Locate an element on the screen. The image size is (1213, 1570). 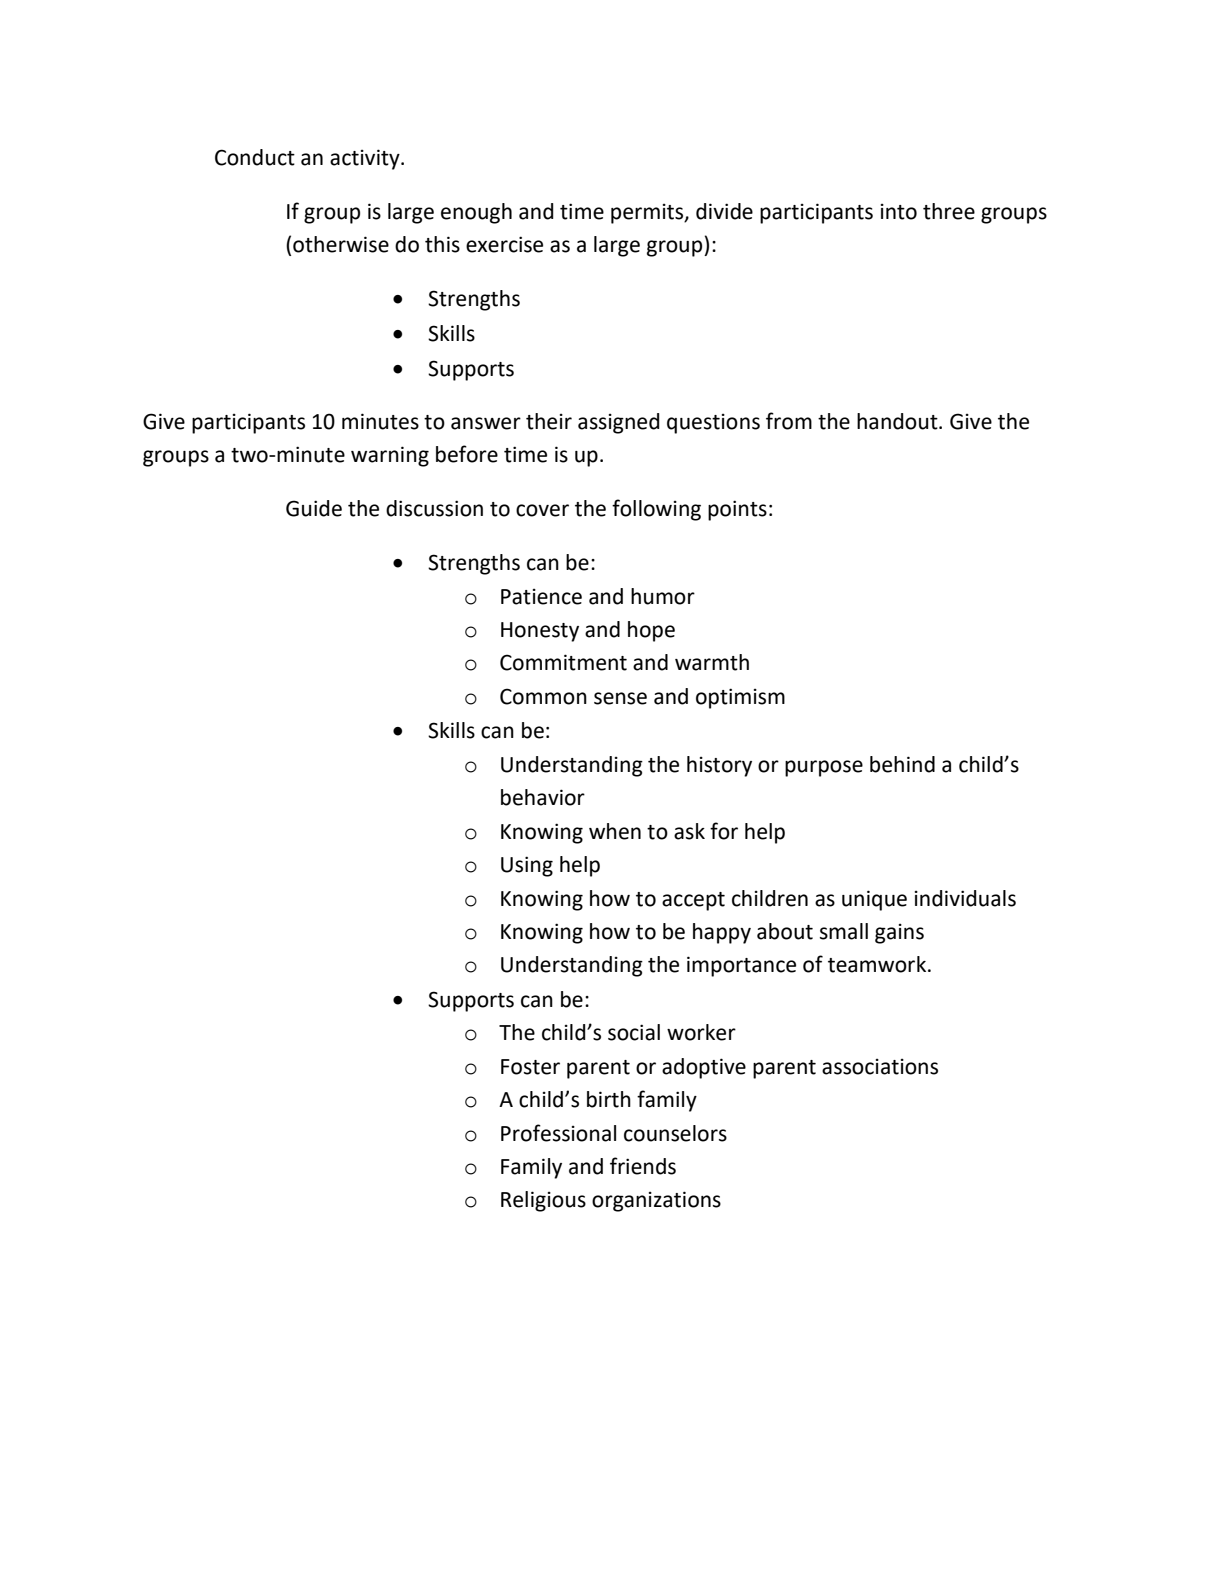
gains is located at coordinates (899, 934).
